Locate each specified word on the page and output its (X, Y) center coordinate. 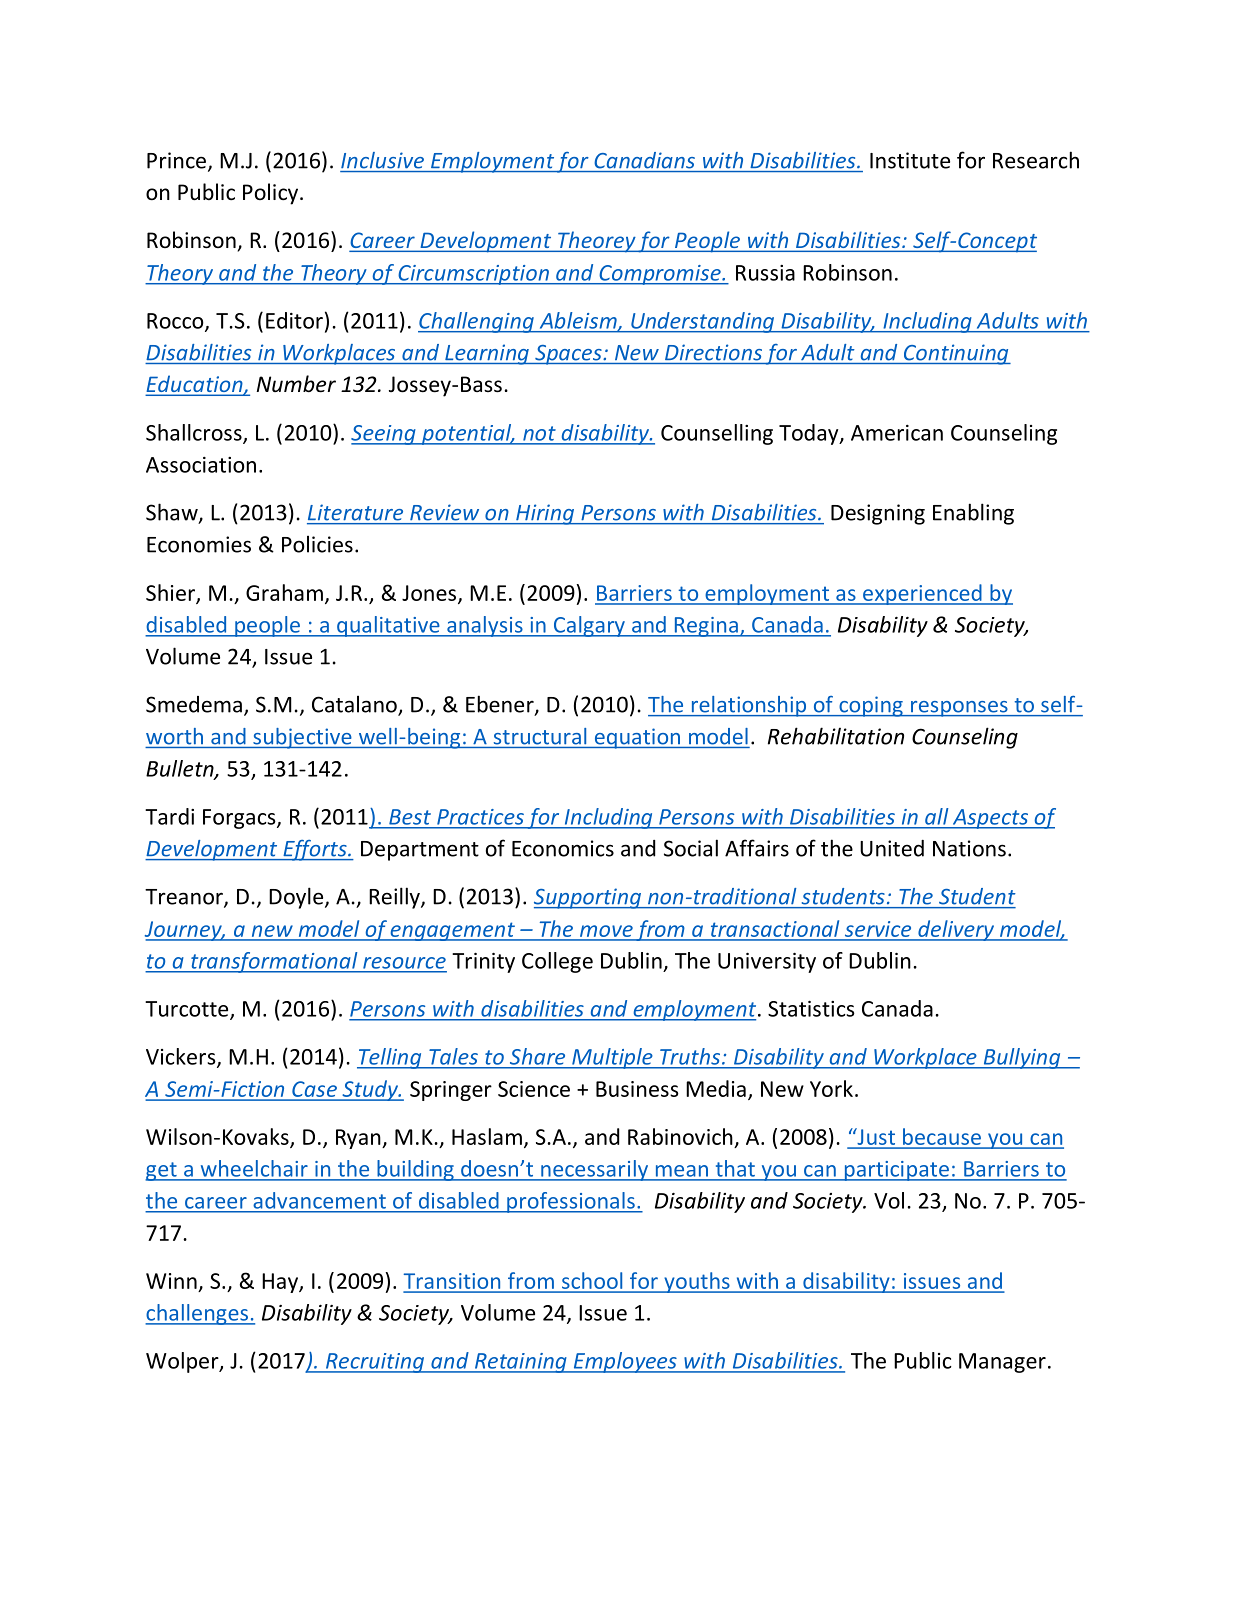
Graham (284, 592)
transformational (274, 962)
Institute (910, 160)
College (557, 962)
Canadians (645, 160)
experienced (922, 594)
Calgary (589, 626)
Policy (272, 194)
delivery (956, 930)
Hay (281, 1283)
